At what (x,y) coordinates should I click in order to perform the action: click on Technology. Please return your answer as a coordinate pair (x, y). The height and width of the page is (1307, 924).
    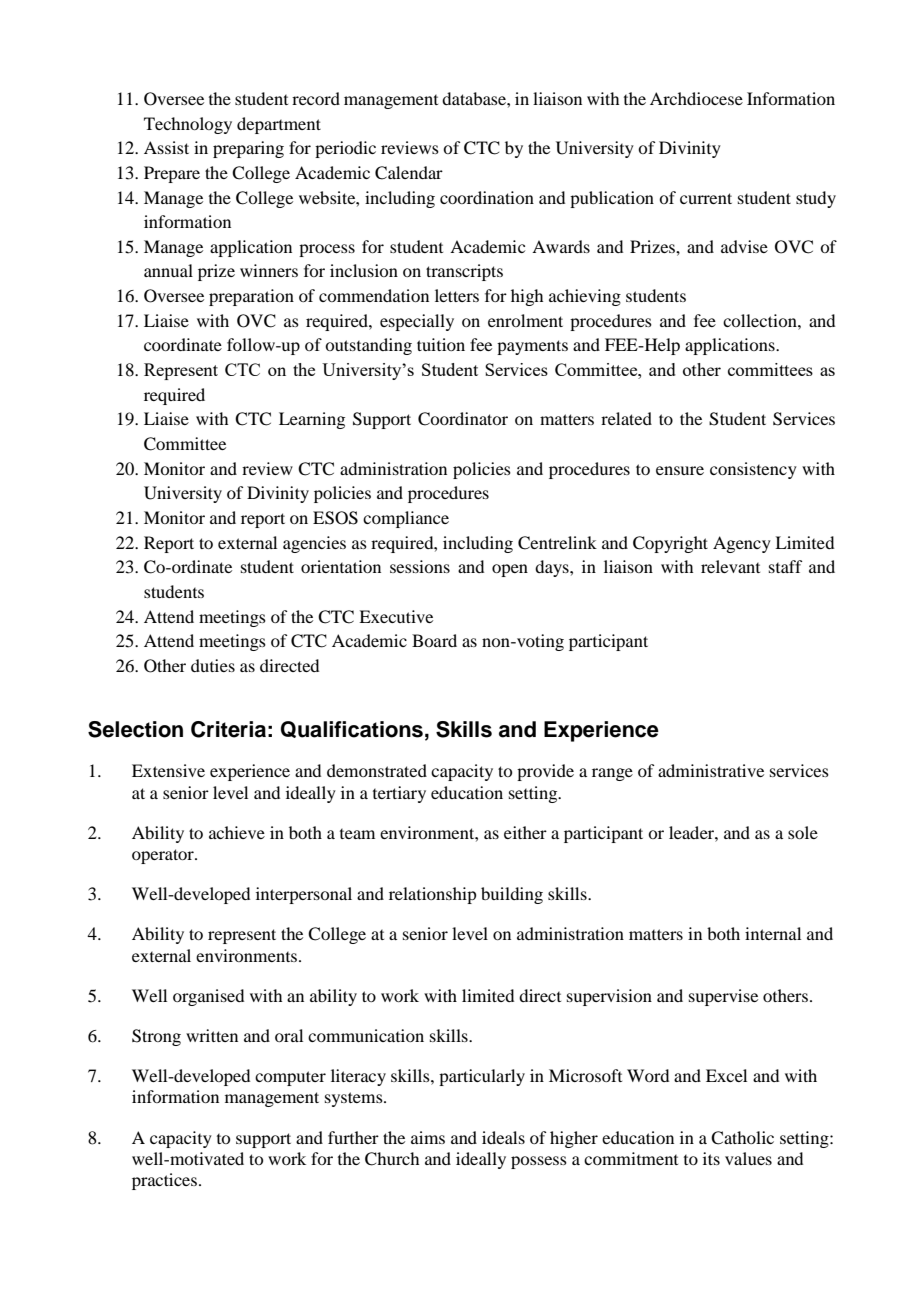
    Looking at the image, I should click on (188, 125).
